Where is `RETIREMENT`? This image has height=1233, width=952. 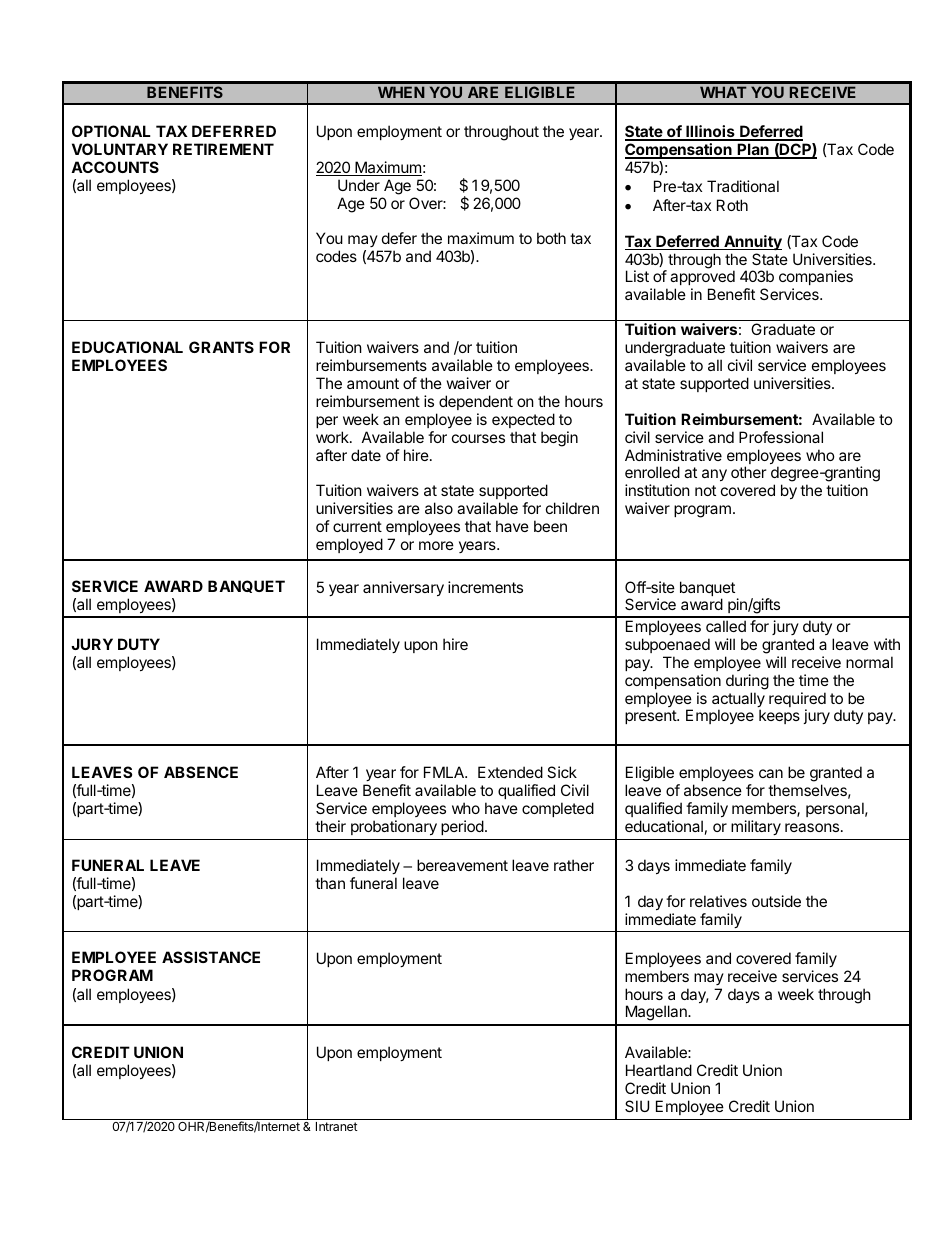
RETIREMENT is located at coordinates (223, 149).
